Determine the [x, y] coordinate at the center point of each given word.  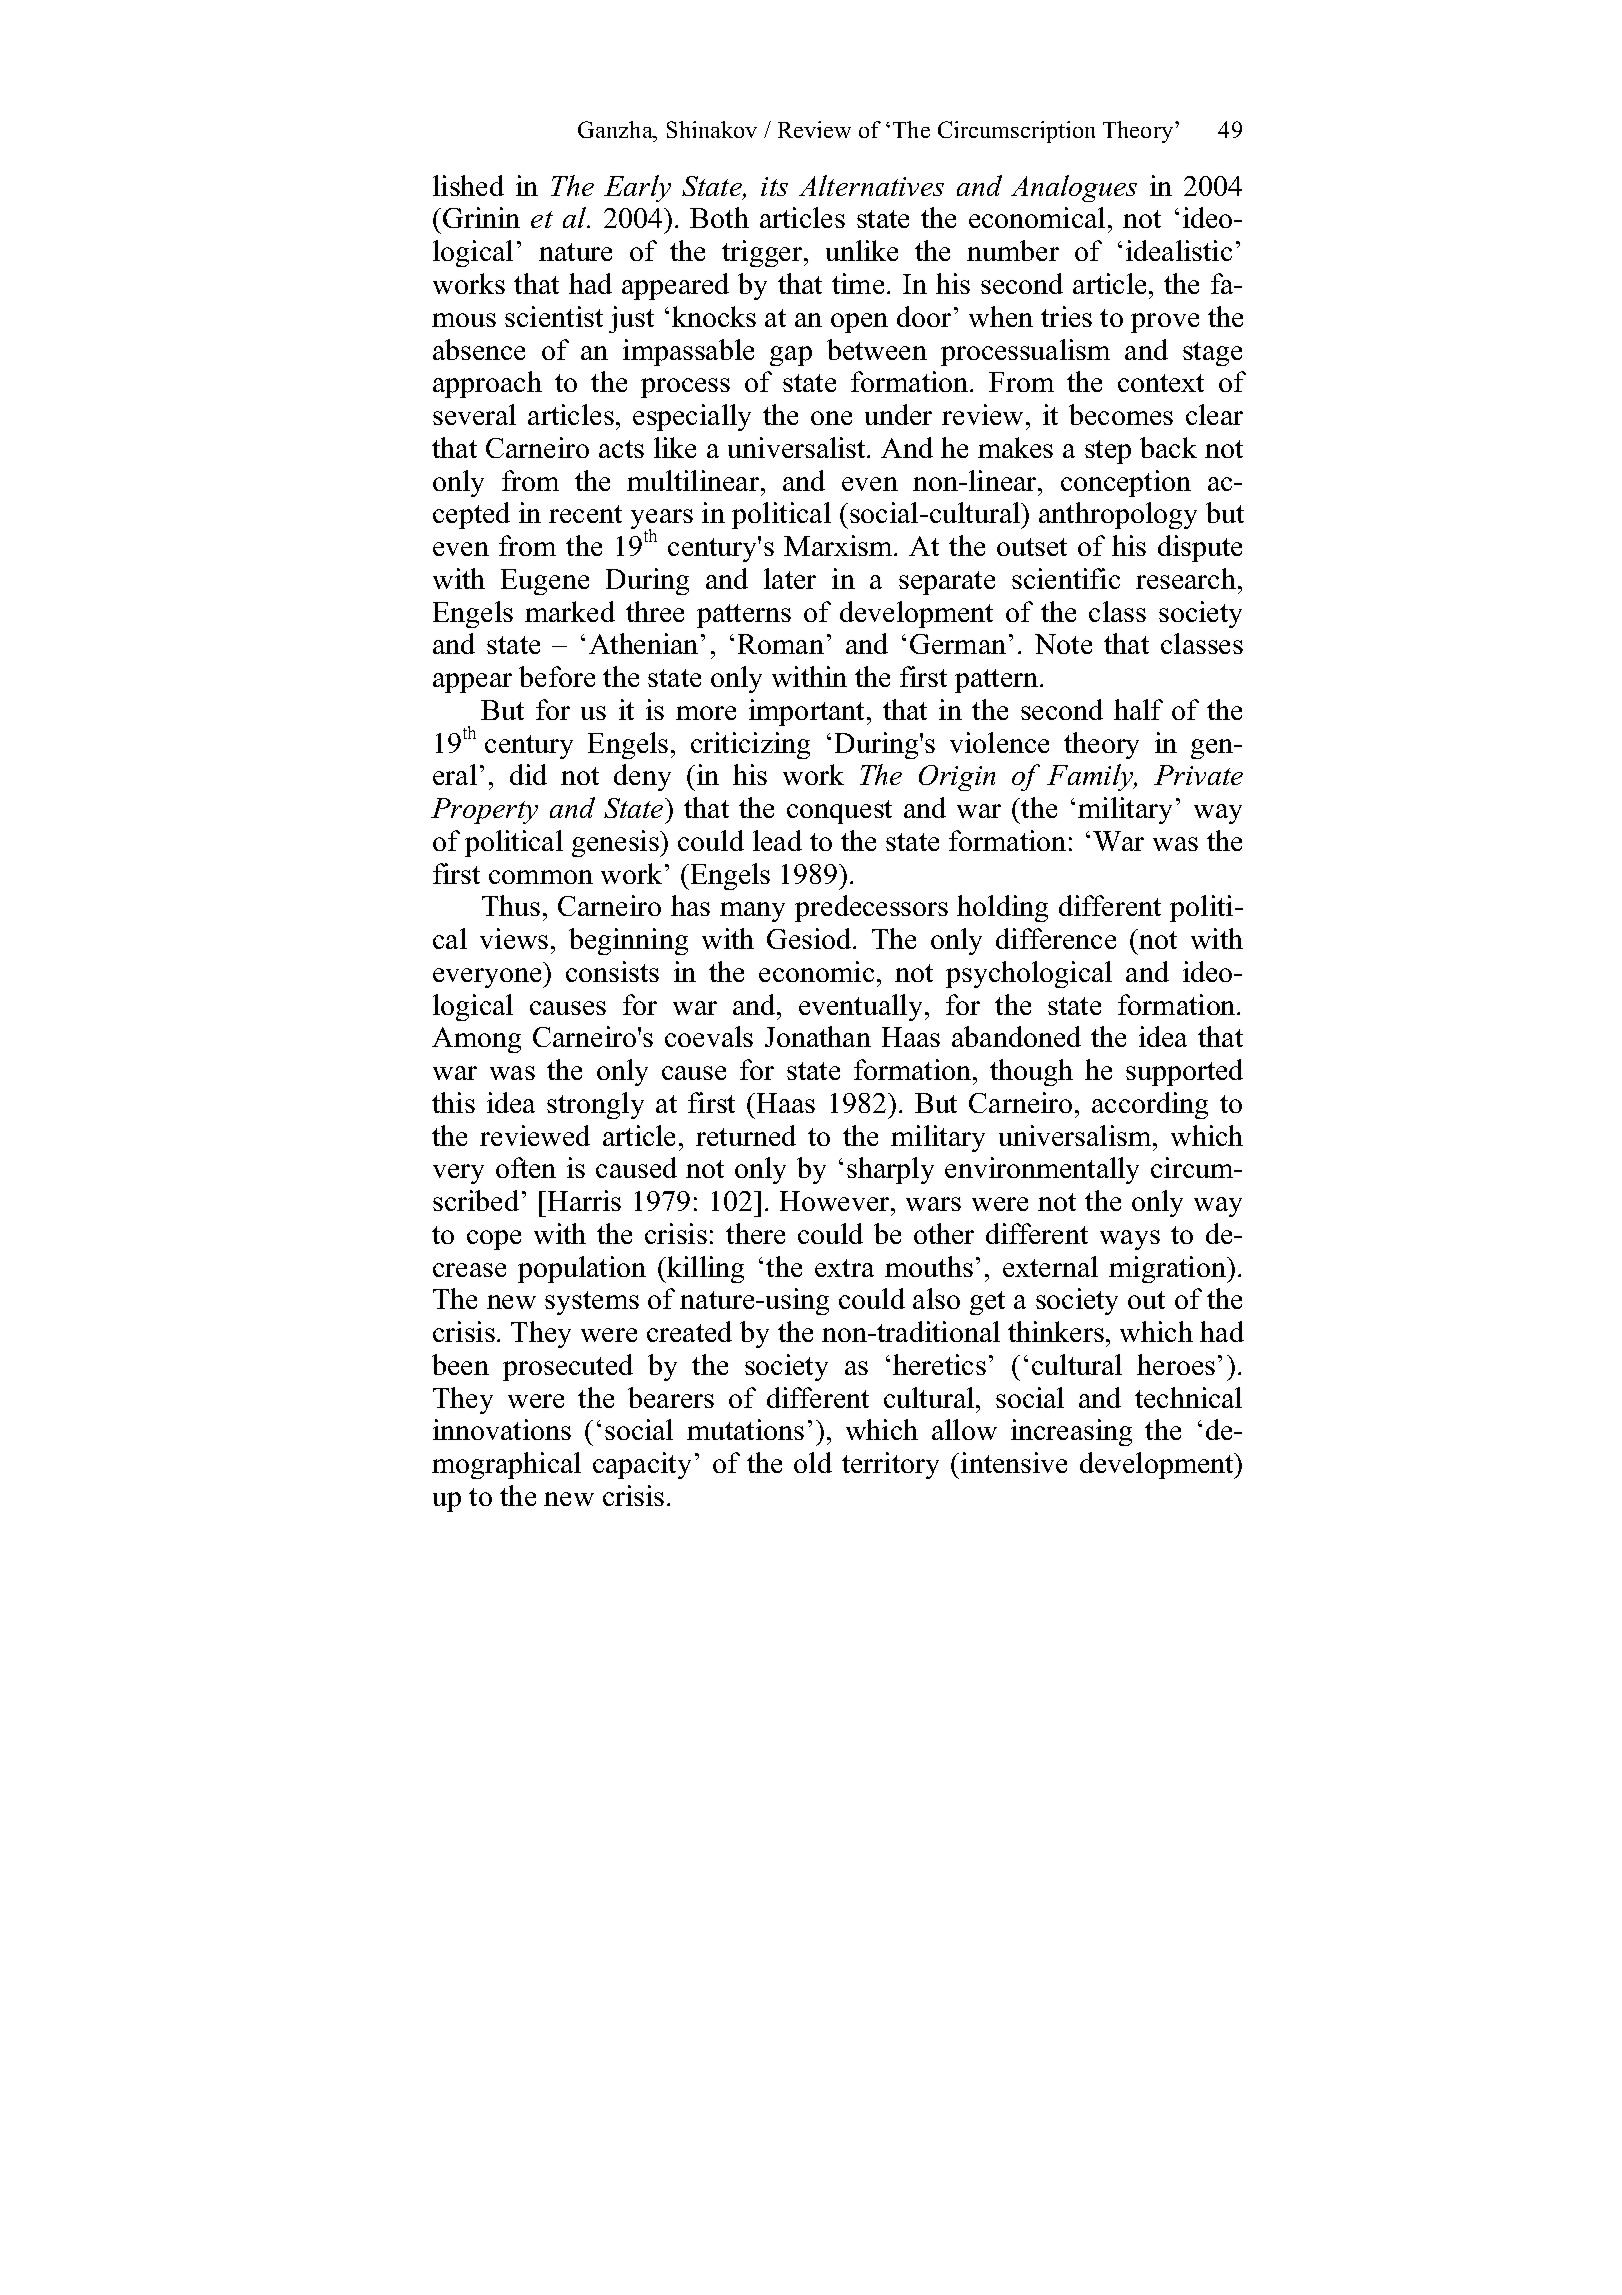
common [541, 877]
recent [585, 514]
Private [1198, 775]
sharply [890, 1170]
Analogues [1074, 188]
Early [637, 188]
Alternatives [871, 185]
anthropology [1118, 515]
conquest [839, 812]
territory [890, 1465]
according [1150, 1105]
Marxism [839, 545]
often [526, 1167]
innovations [502, 1429]
